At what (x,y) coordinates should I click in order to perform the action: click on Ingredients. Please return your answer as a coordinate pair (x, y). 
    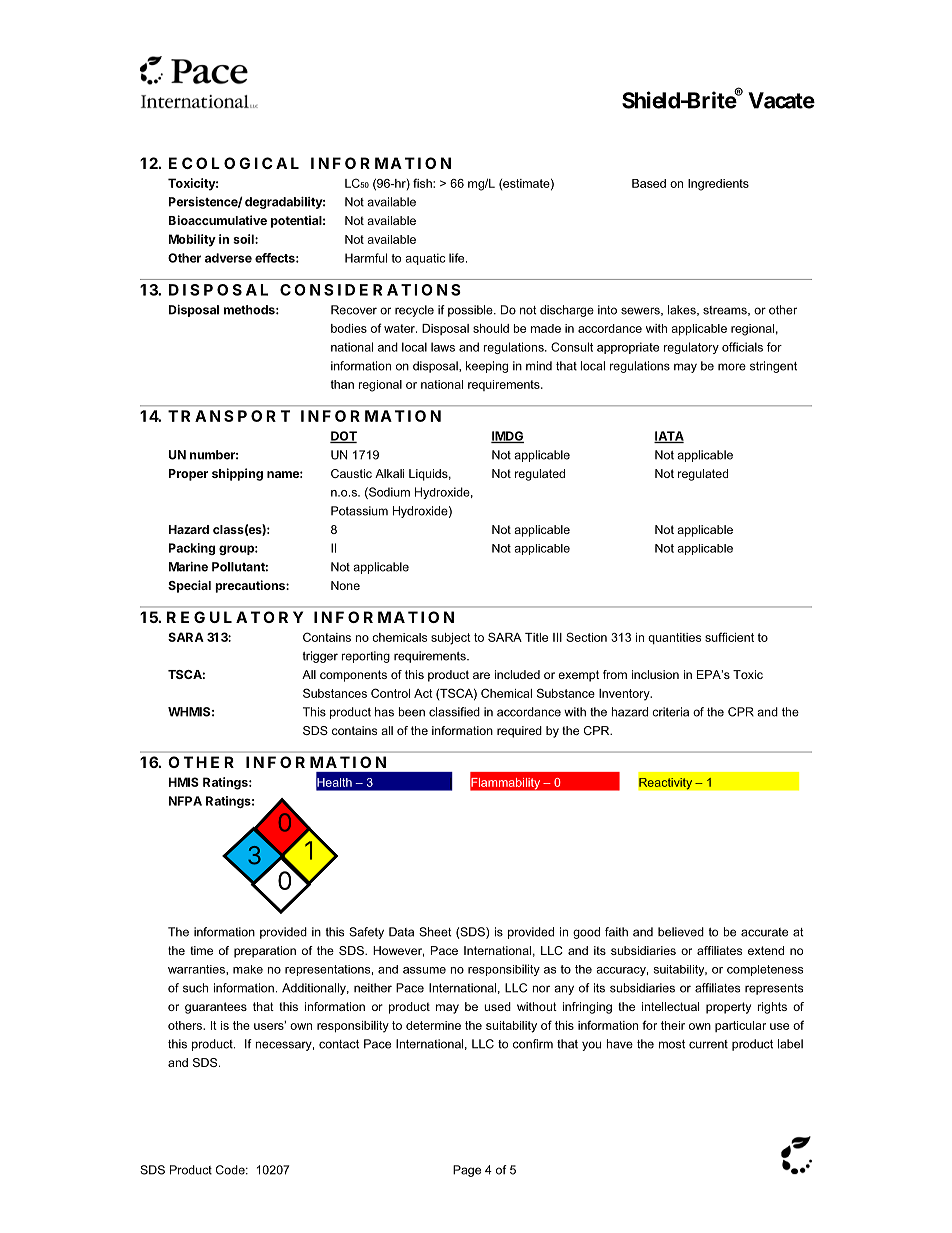
    Looking at the image, I should click on (718, 185).
